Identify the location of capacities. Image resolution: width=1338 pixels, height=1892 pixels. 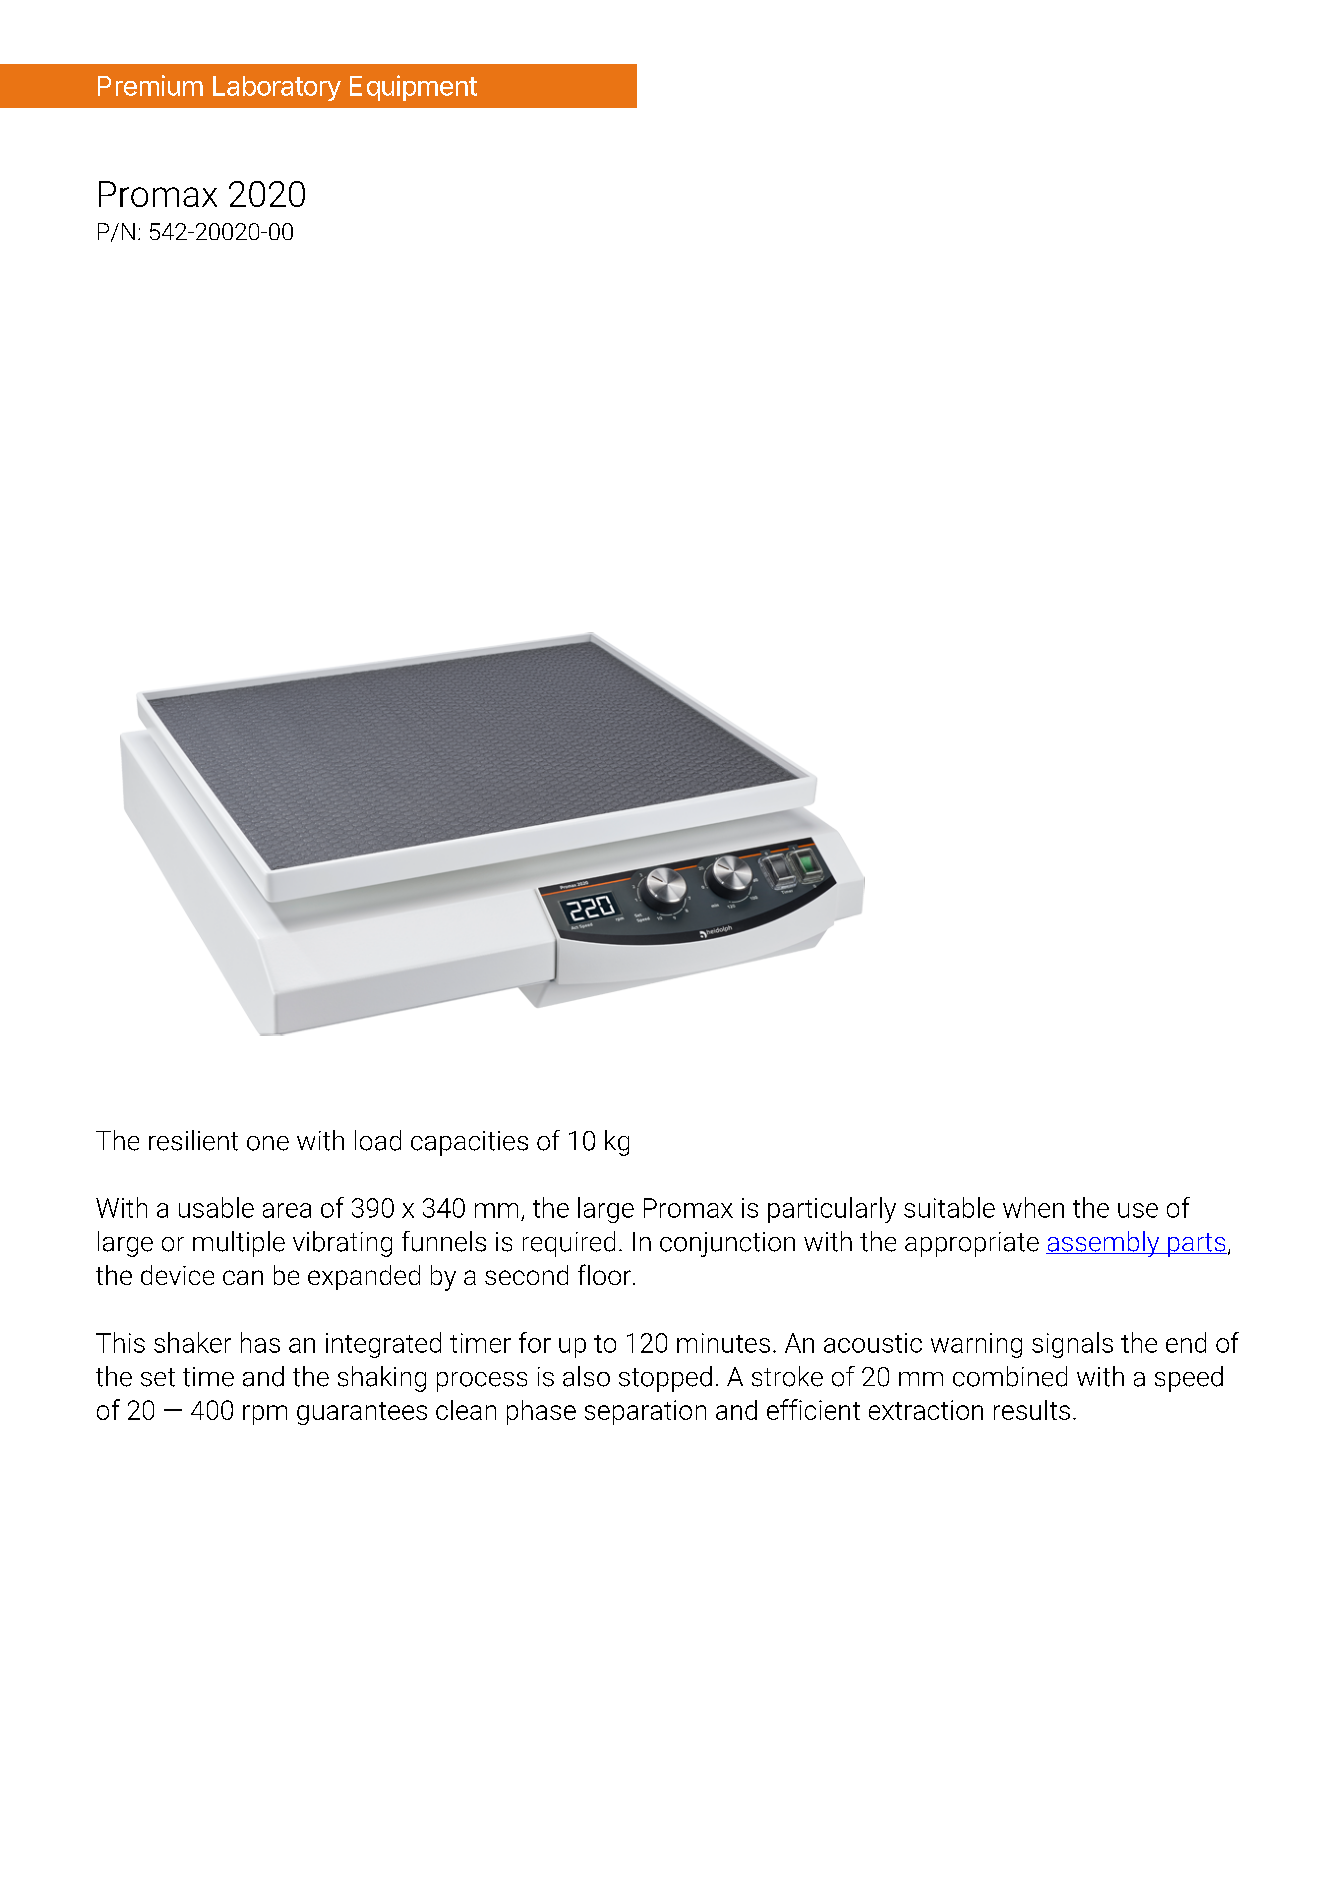
(469, 1143).
